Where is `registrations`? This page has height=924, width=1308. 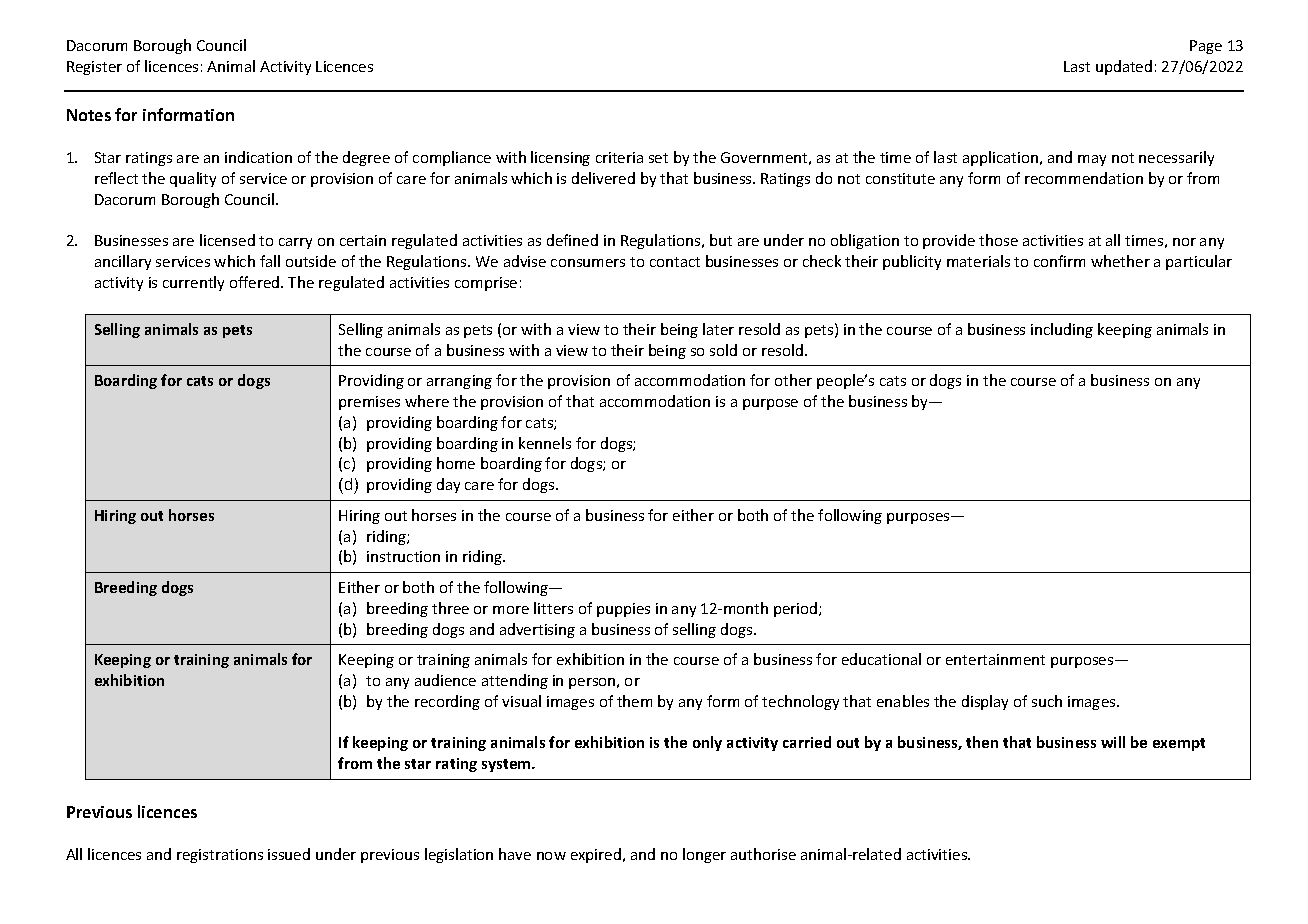 registrations is located at coordinates (220, 856).
